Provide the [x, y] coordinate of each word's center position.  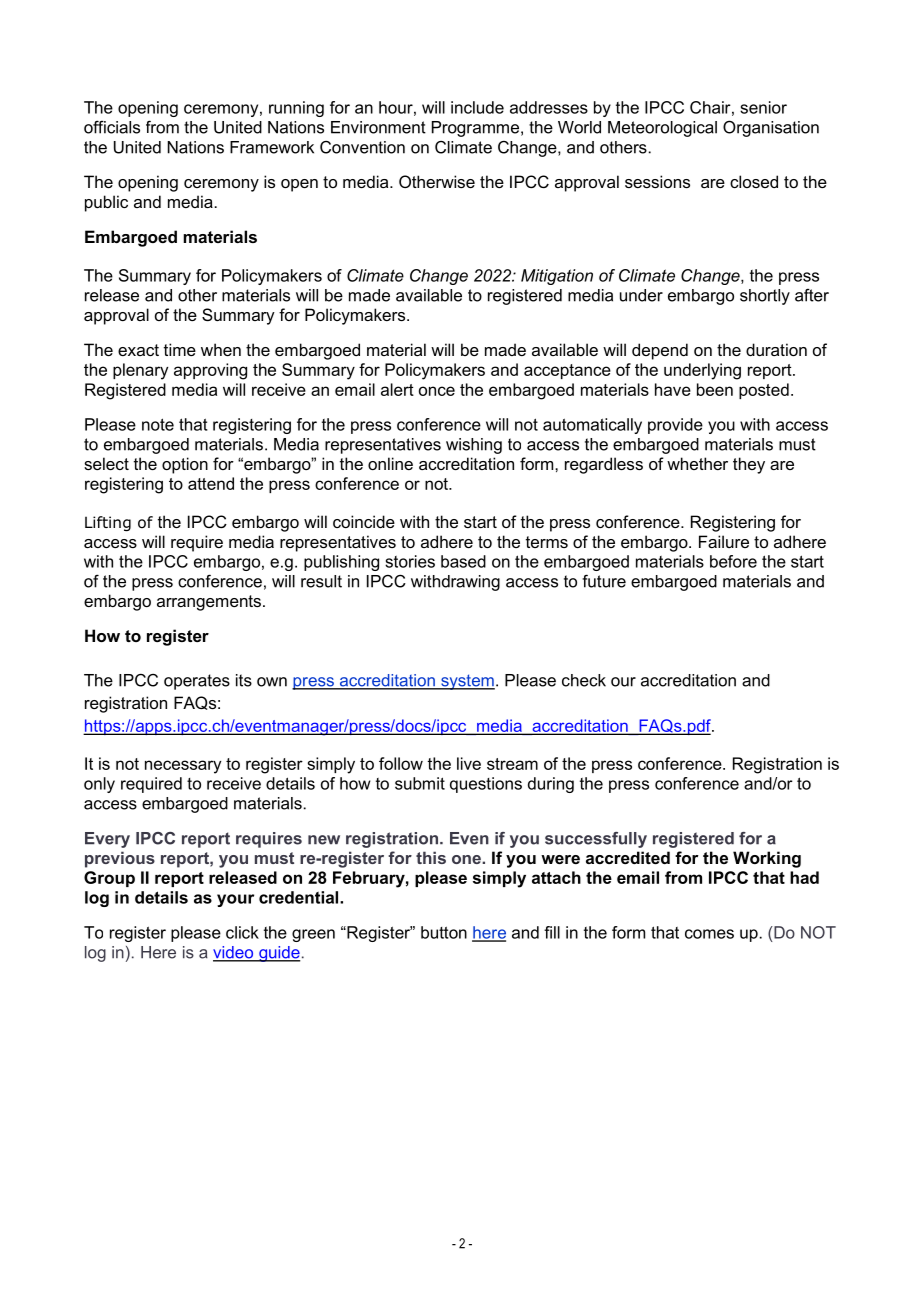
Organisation [771, 128]
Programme [475, 129]
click [242, 932]
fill [552, 932]
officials [112, 127]
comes [709, 934]
